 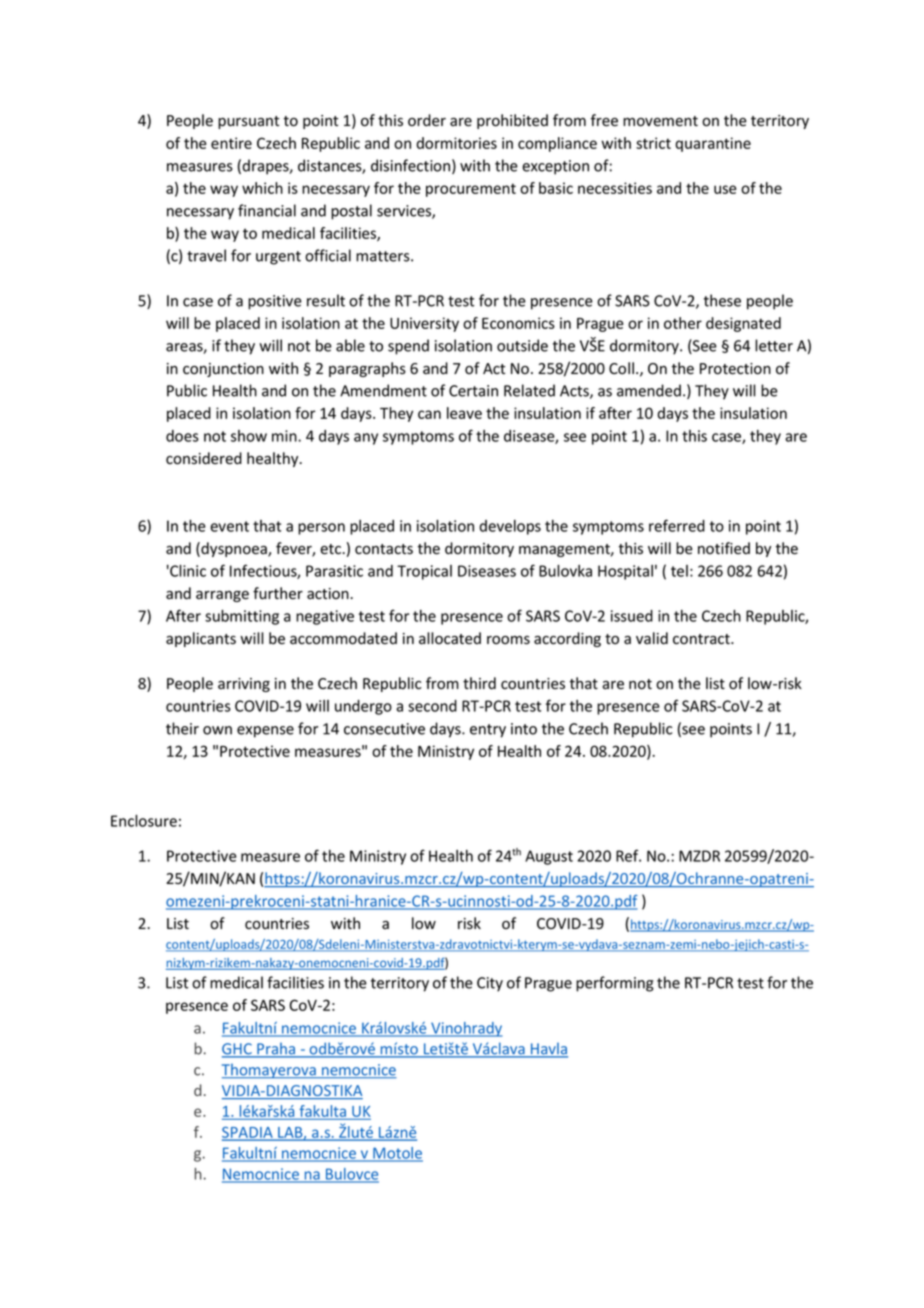 I want to click on dormitories, so click(x=456, y=143).
